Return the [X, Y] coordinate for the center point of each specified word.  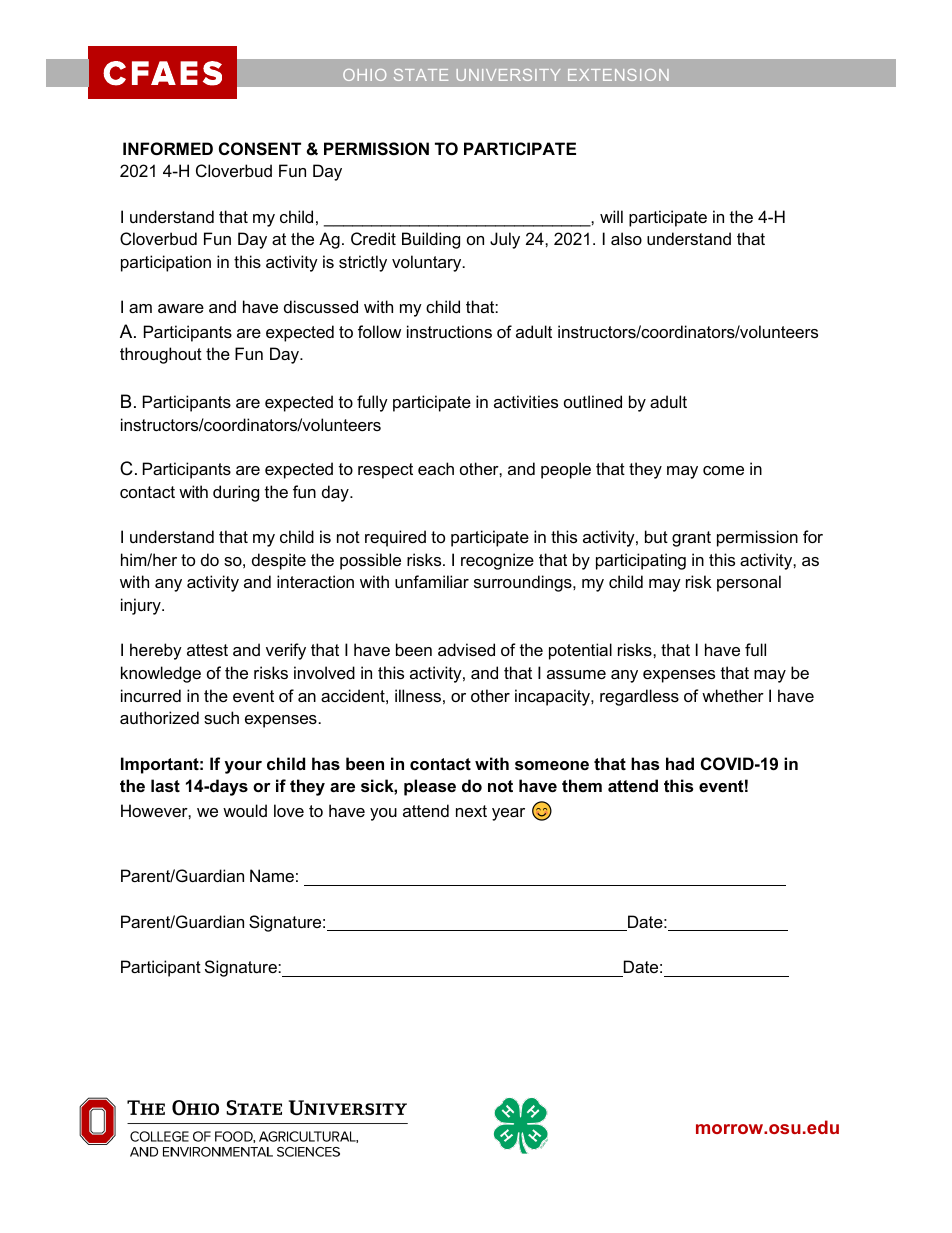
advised [466, 649]
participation [166, 263]
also [626, 238]
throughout [161, 355]
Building [431, 240]
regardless [639, 697]
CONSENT [260, 149]
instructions [449, 331]
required [395, 538]
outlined [593, 401]
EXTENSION [618, 75]
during [236, 493]
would [245, 810]
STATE [421, 75]
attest [207, 650]
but [656, 536]
